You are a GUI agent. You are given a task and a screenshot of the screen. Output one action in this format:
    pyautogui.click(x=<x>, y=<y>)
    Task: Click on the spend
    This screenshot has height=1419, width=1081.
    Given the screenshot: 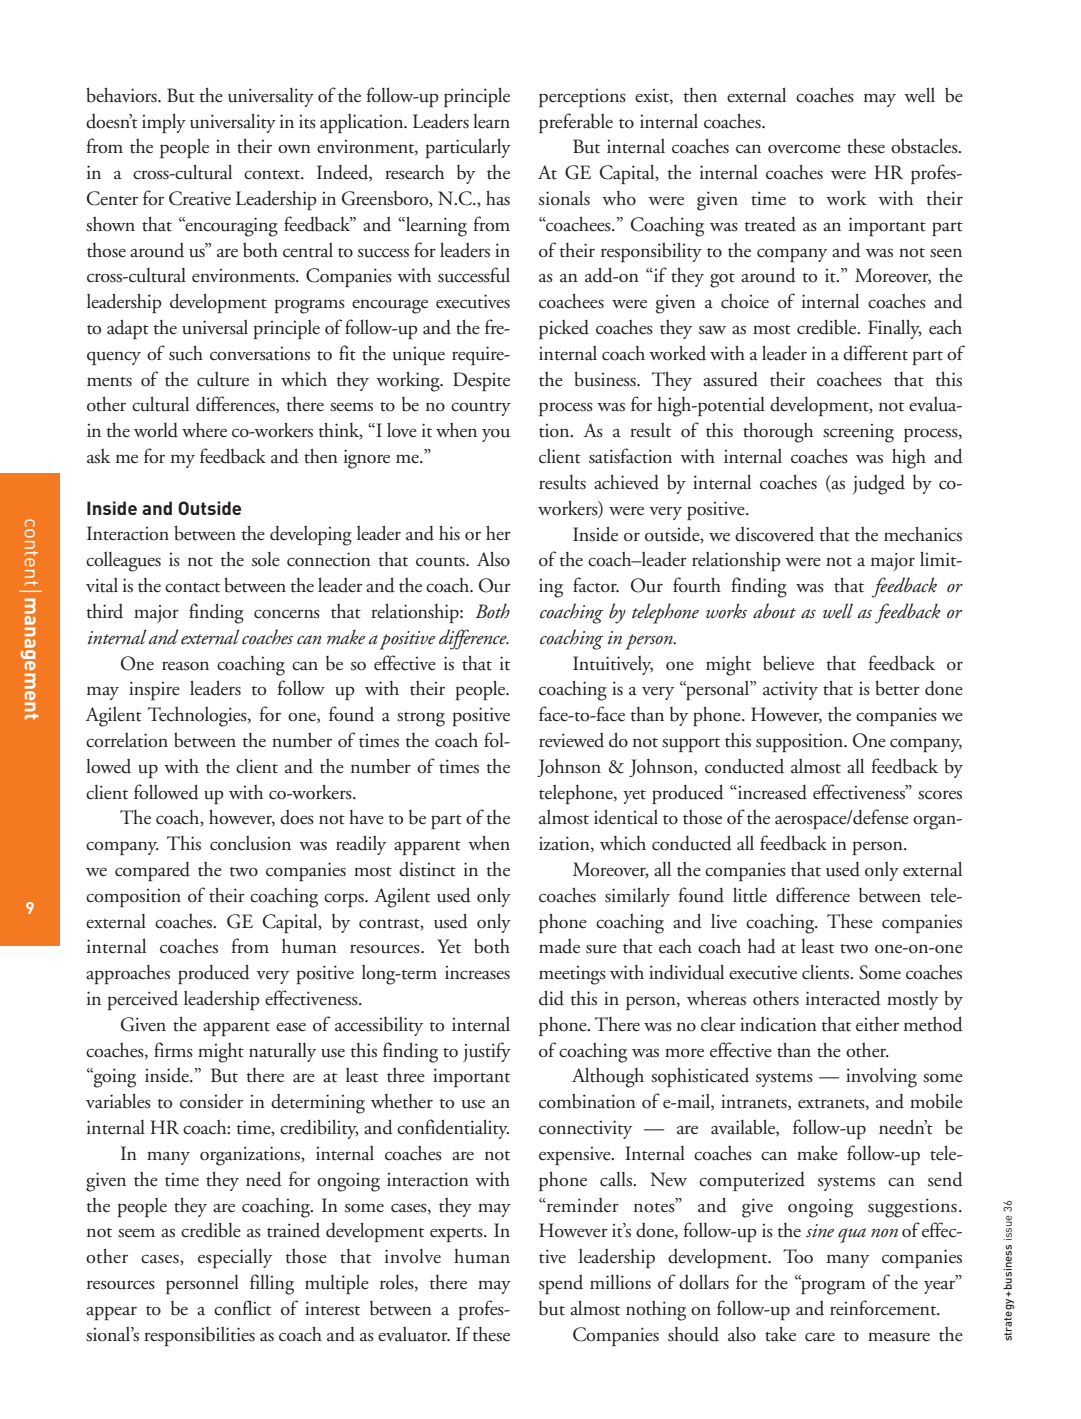 What is the action you would take?
    pyautogui.click(x=561, y=1284)
